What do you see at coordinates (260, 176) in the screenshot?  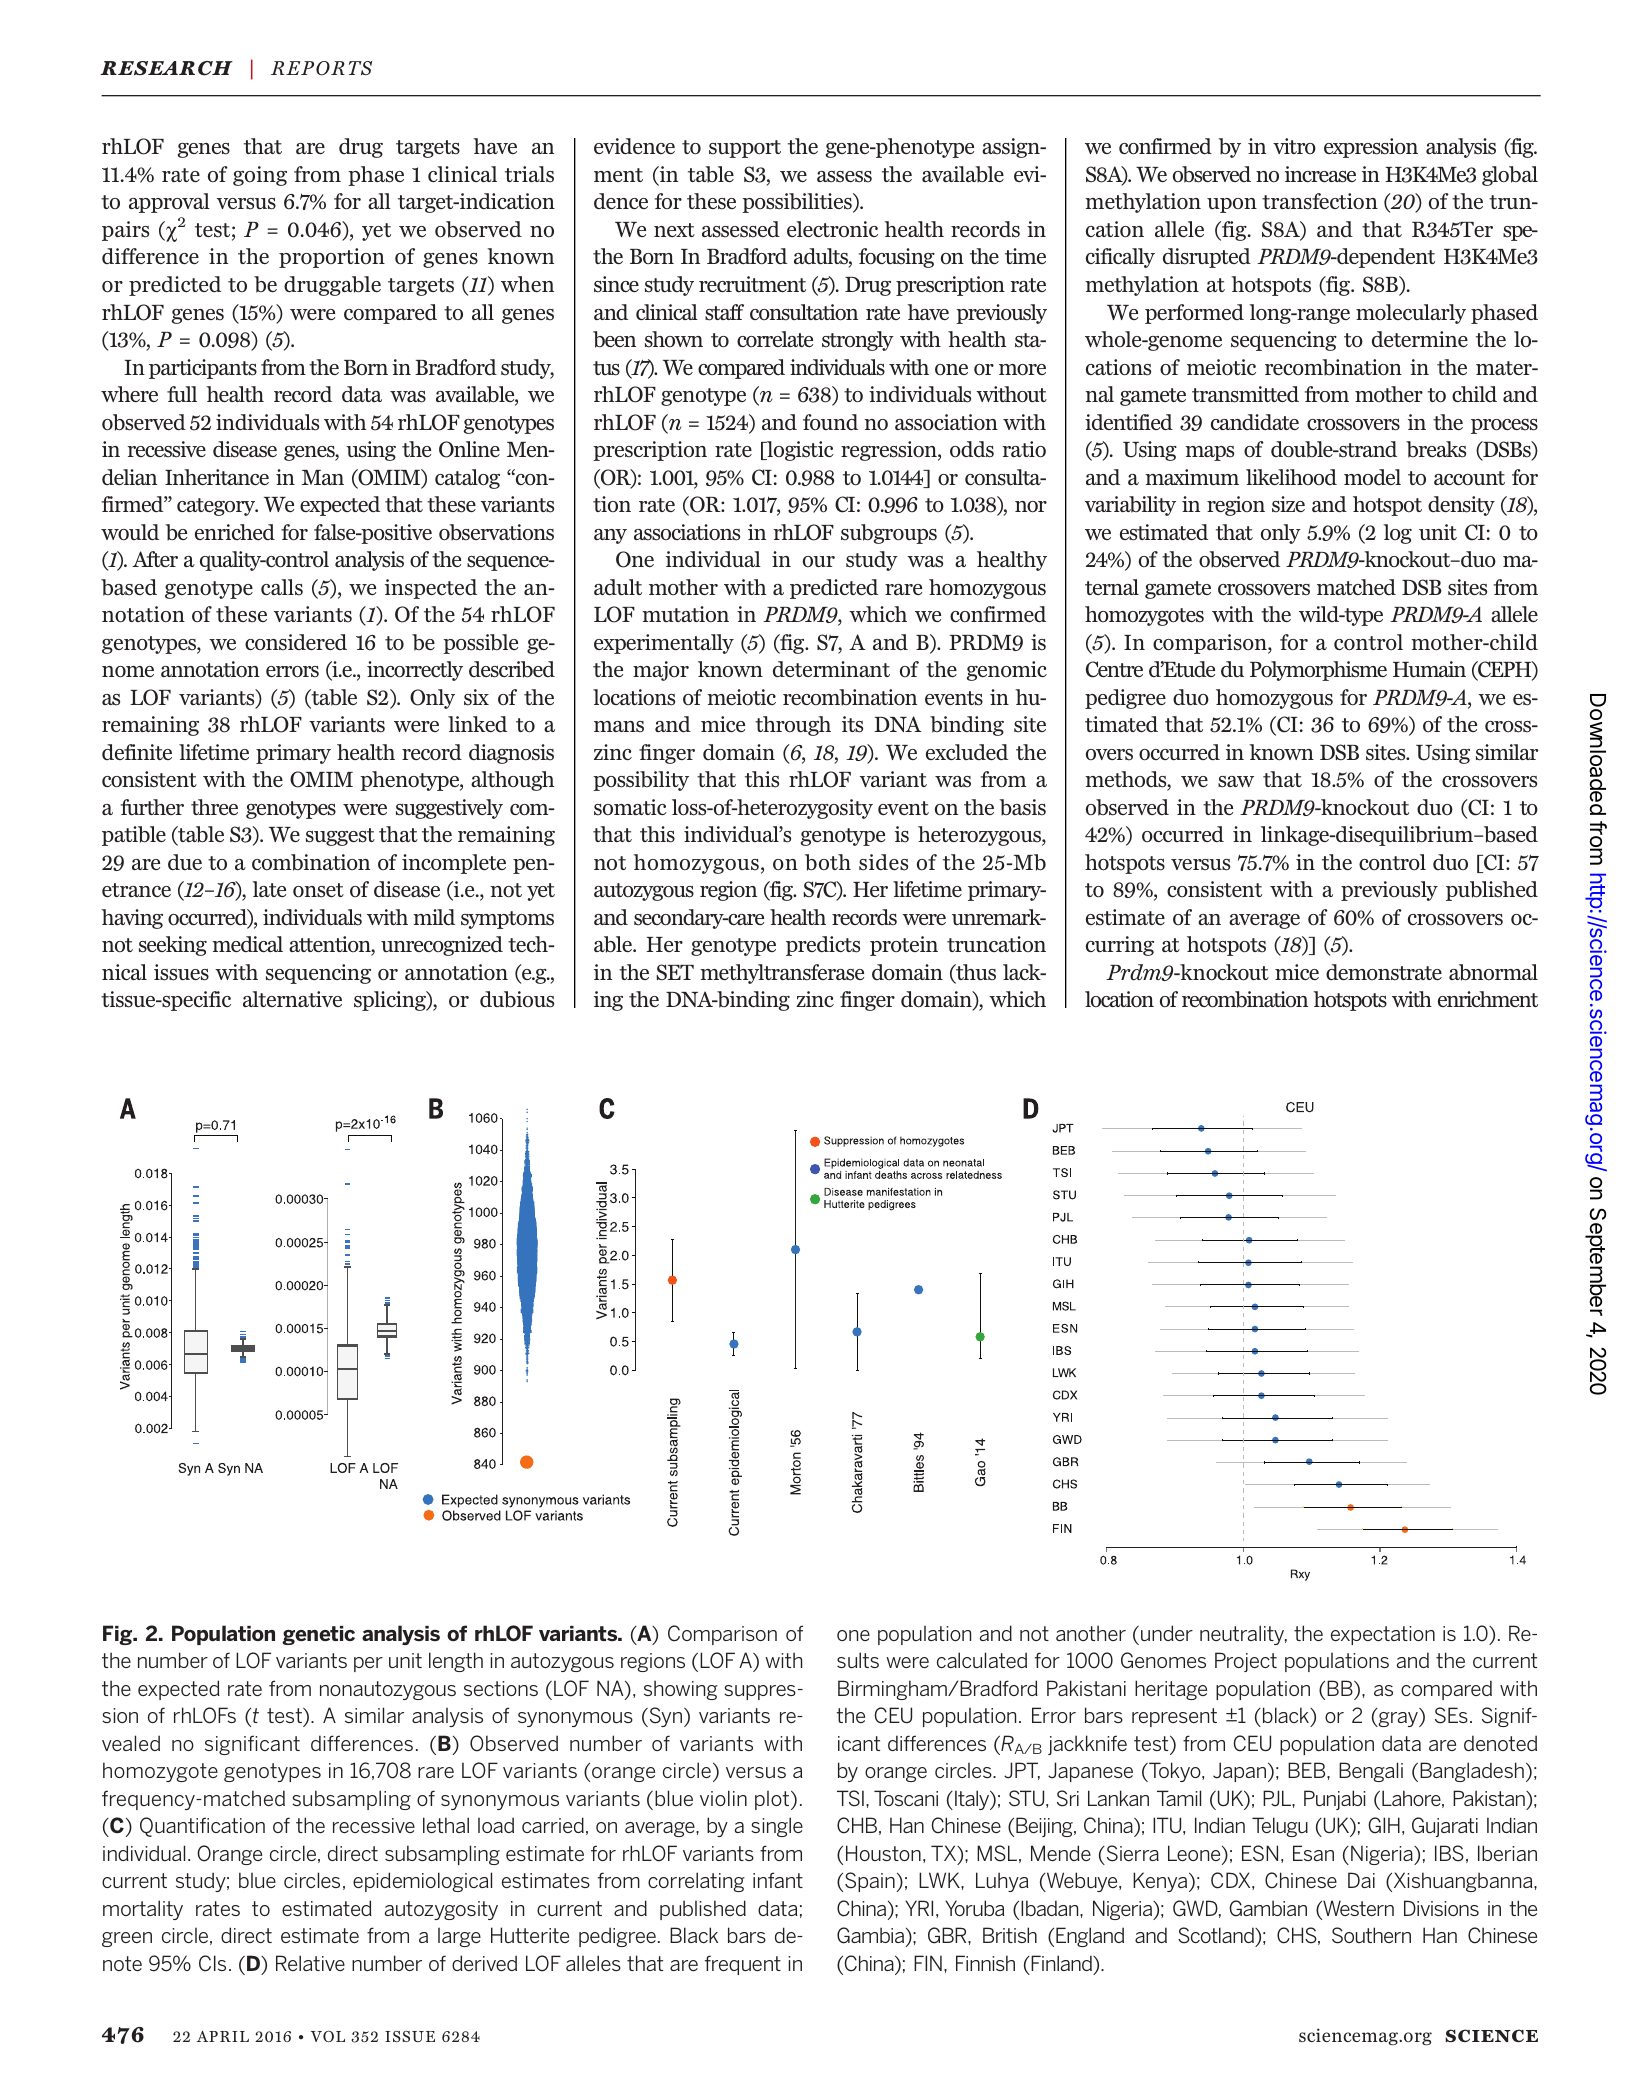 I see `going` at bounding box center [260, 176].
